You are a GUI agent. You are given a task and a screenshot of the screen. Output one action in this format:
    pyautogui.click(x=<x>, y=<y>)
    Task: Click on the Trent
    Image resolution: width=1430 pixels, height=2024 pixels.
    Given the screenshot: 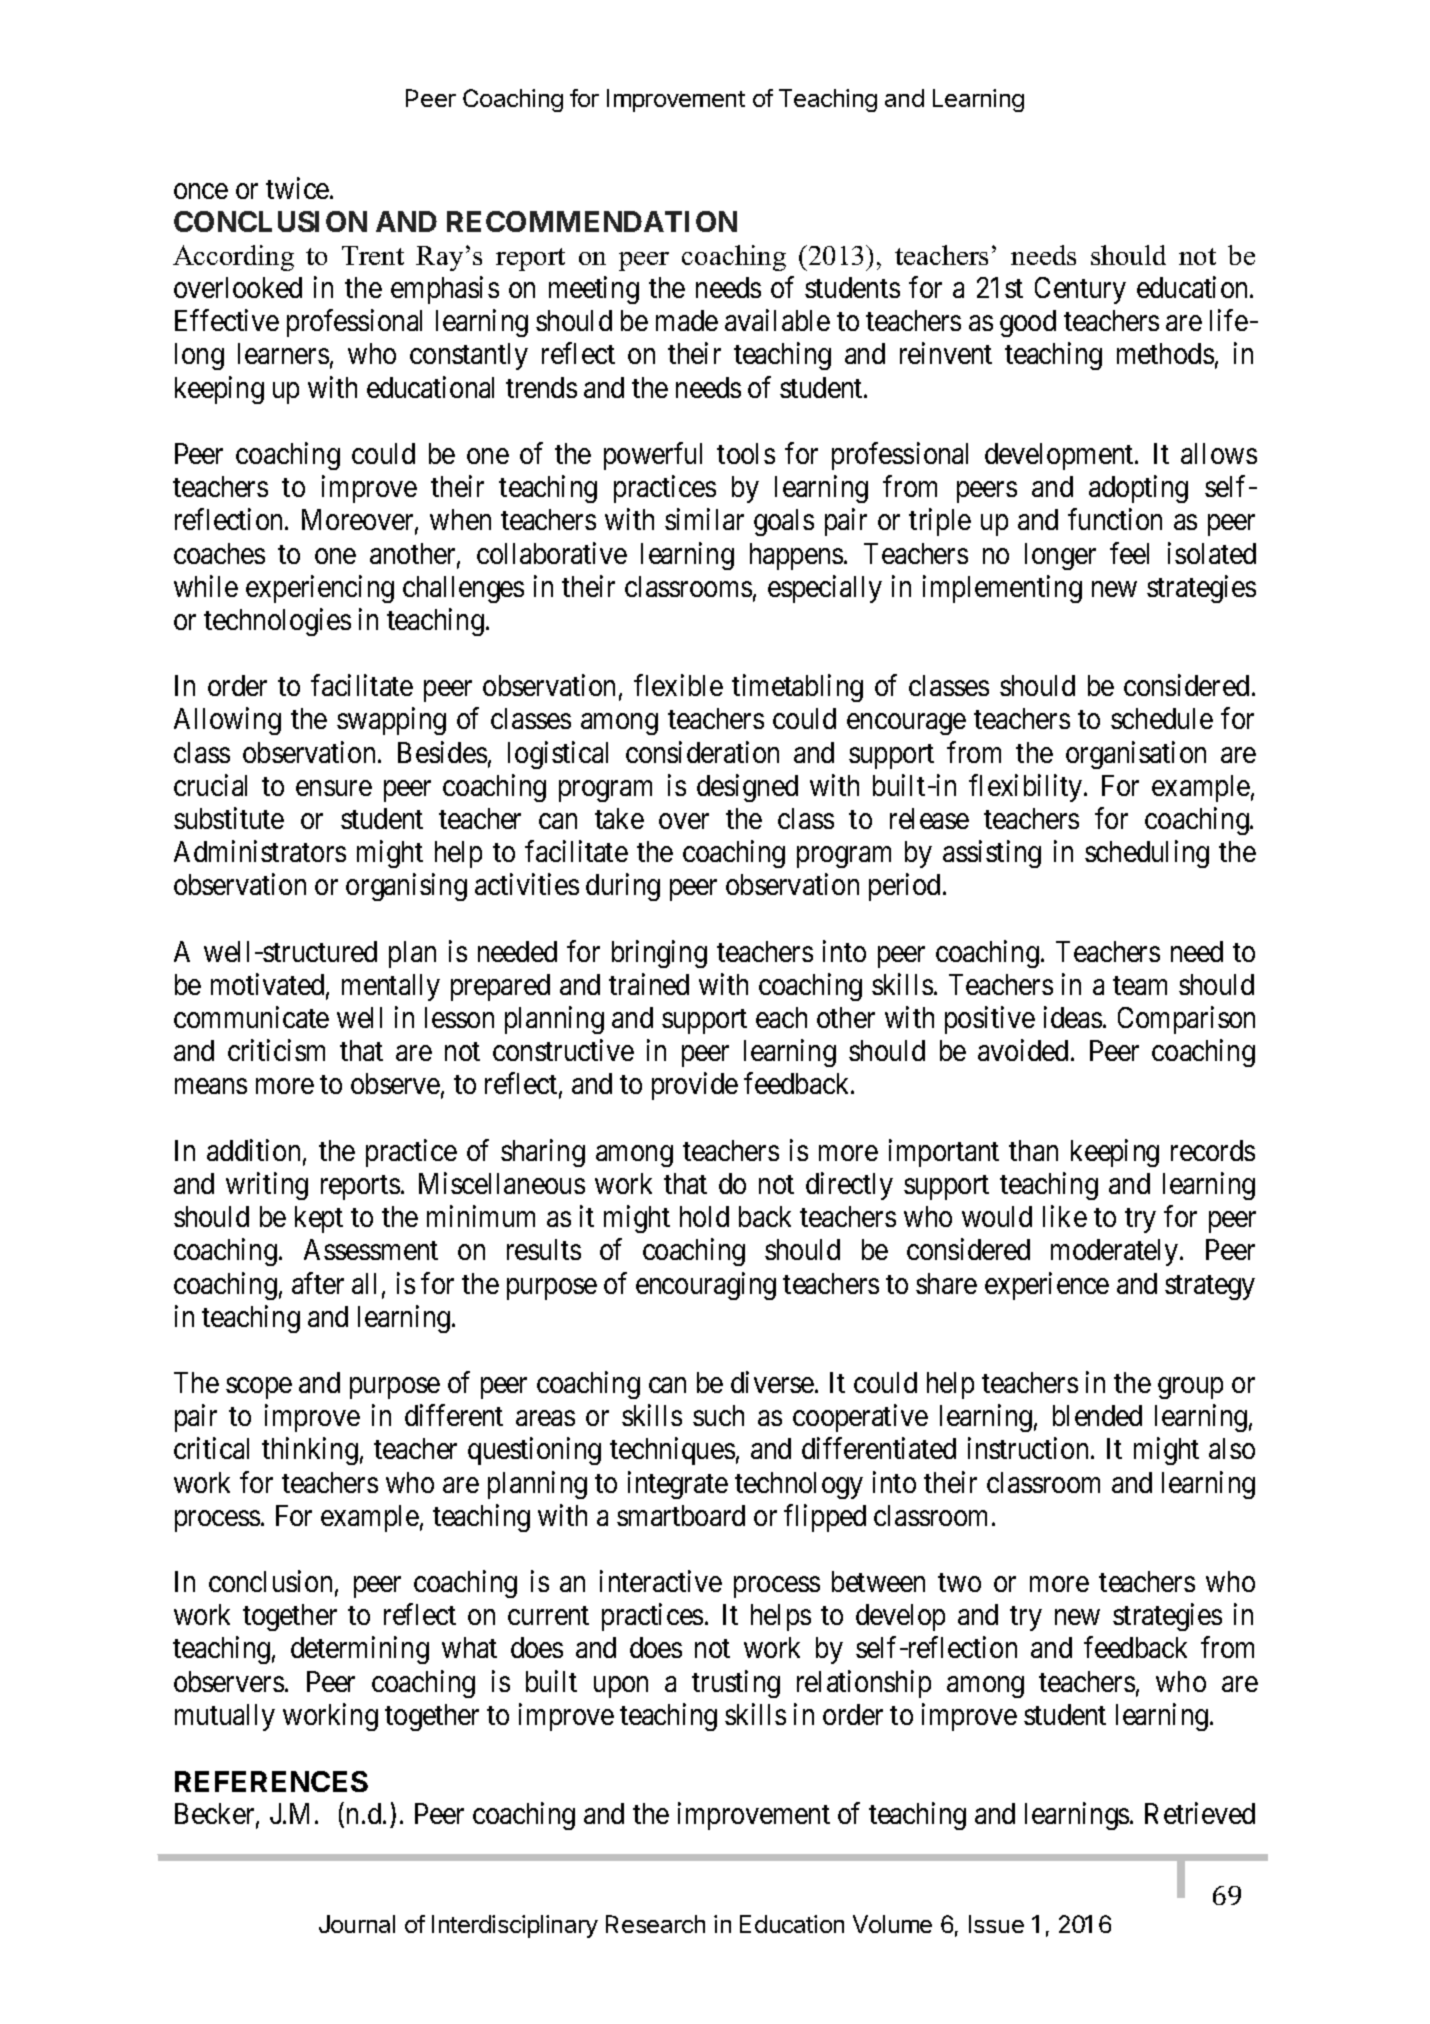 What is the action you would take?
    pyautogui.click(x=373, y=255)
